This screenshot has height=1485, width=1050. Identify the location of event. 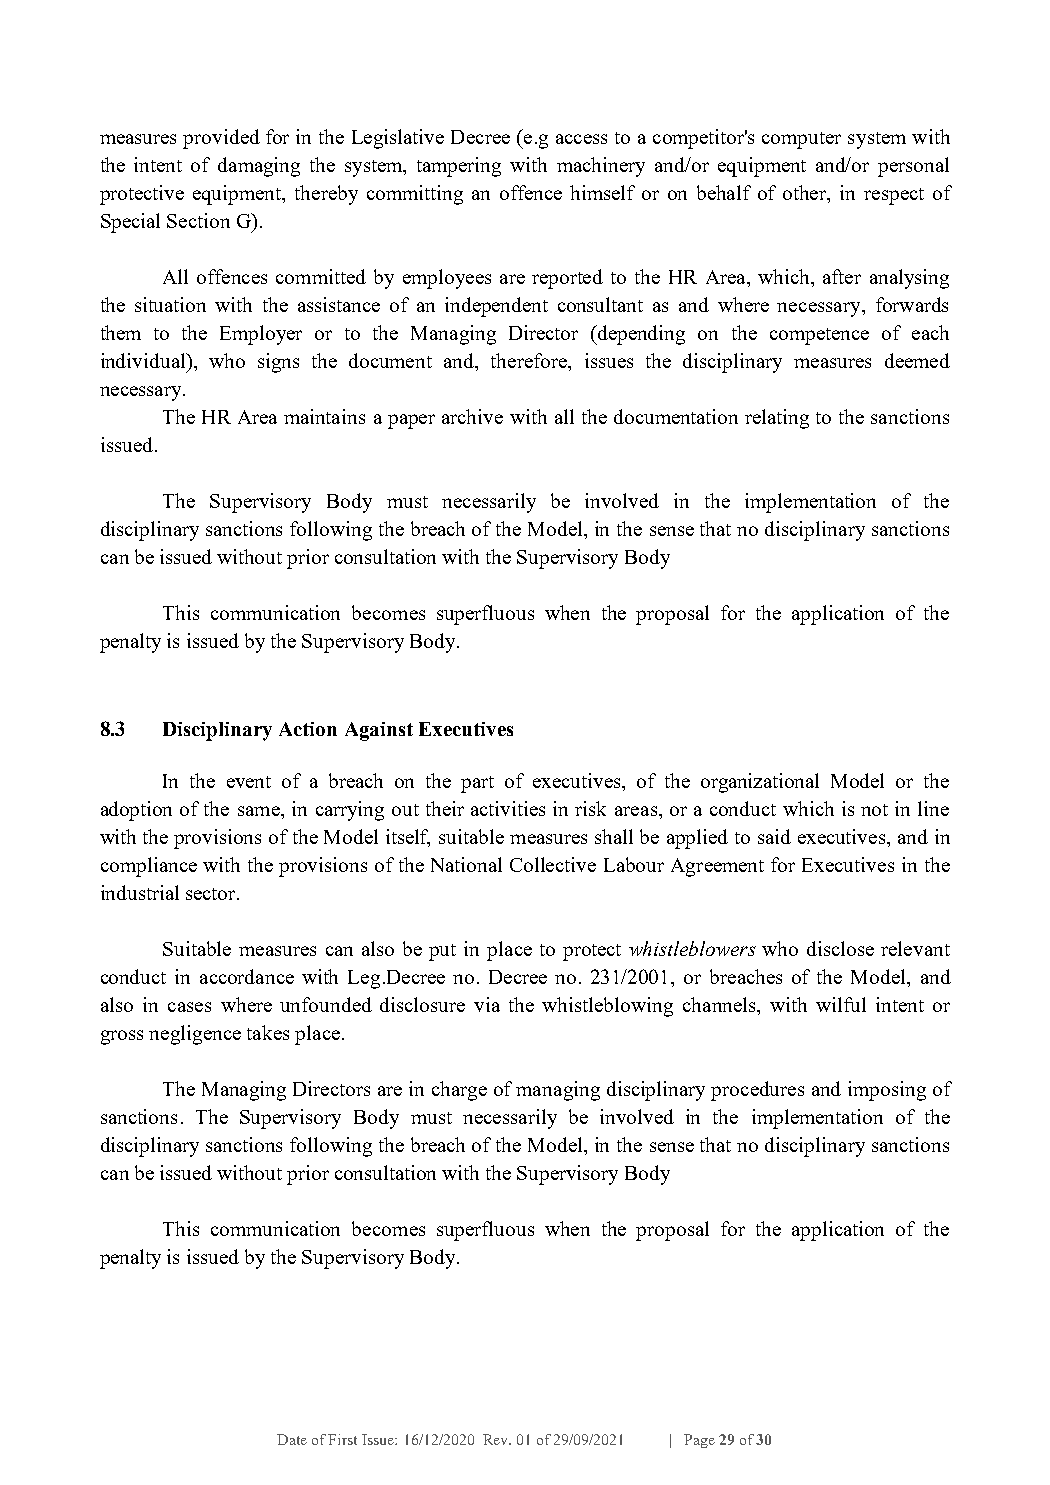
(249, 782).
